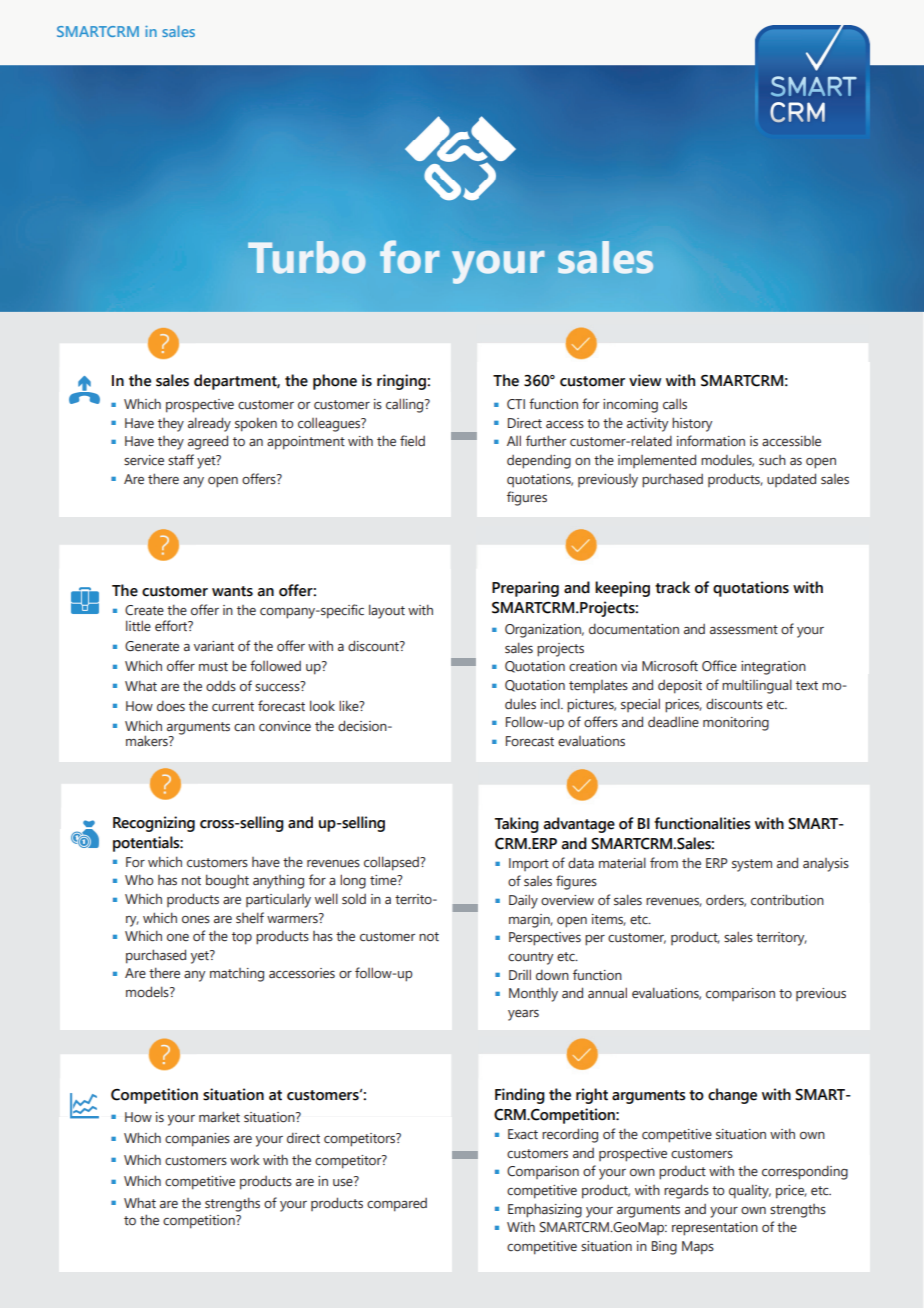 Image resolution: width=924 pixels, height=1308 pixels. Describe the element at coordinates (517, 825) in the screenshot. I see `Taking` at that location.
